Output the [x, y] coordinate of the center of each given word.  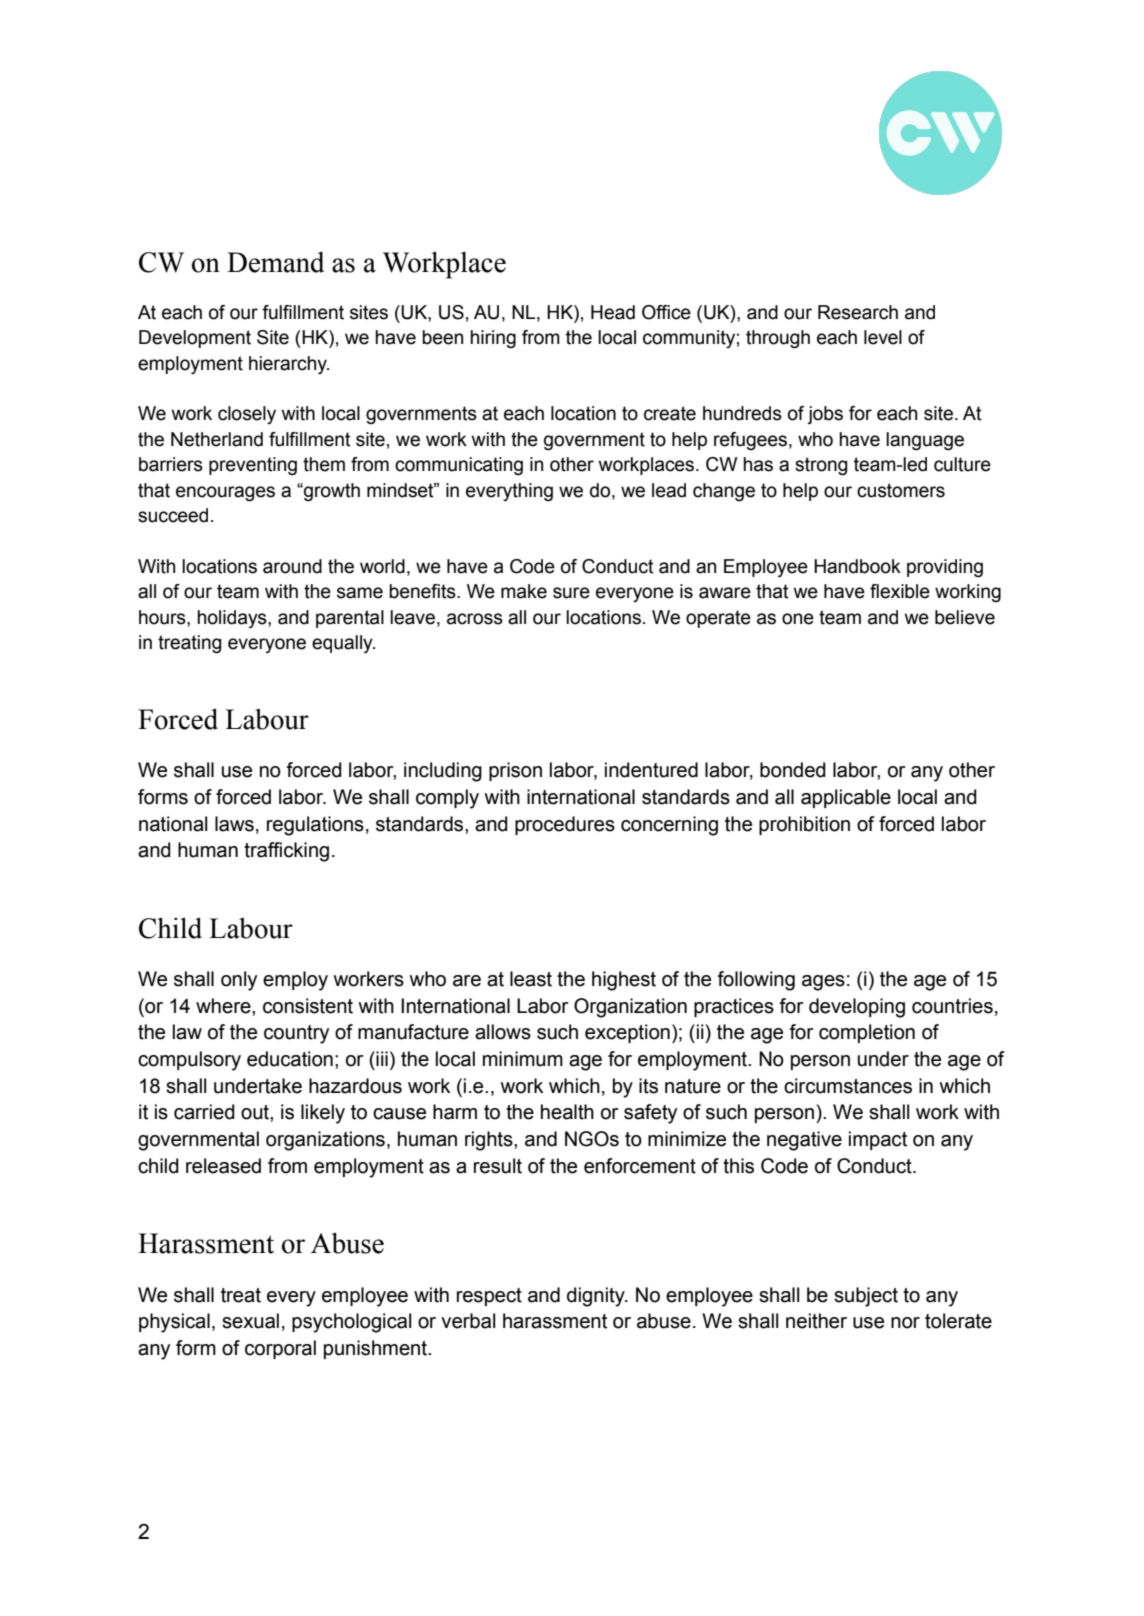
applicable [846, 798]
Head [613, 312]
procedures [565, 825]
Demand [275, 262]
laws [234, 824]
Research [858, 312]
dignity [597, 1297]
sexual [250, 1321]
